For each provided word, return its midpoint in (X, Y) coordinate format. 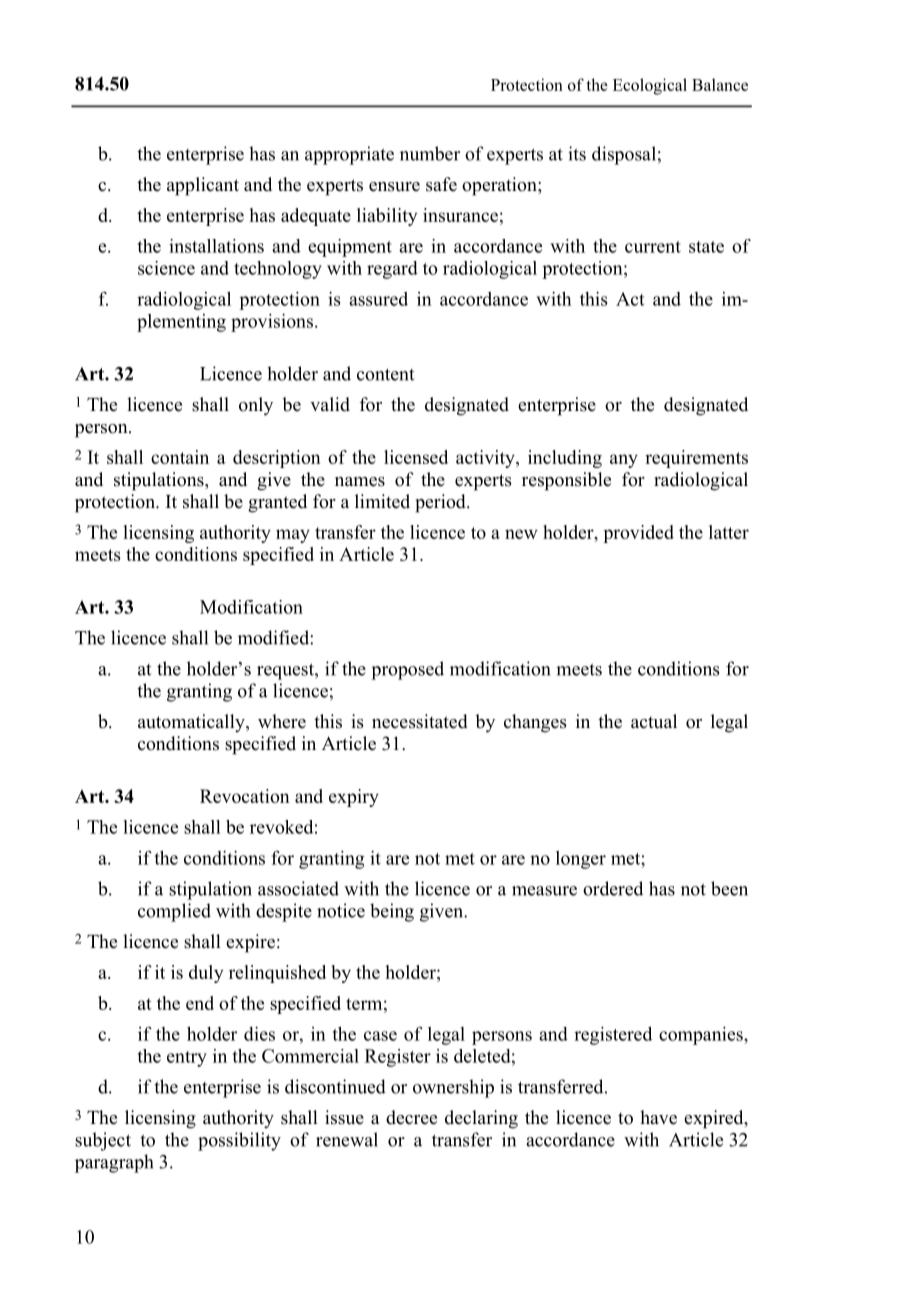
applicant (203, 186)
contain (180, 457)
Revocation (245, 796)
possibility (239, 1141)
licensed (416, 457)
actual (654, 721)
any (624, 461)
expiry (354, 798)
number (430, 153)
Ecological (650, 86)
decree (411, 1117)
